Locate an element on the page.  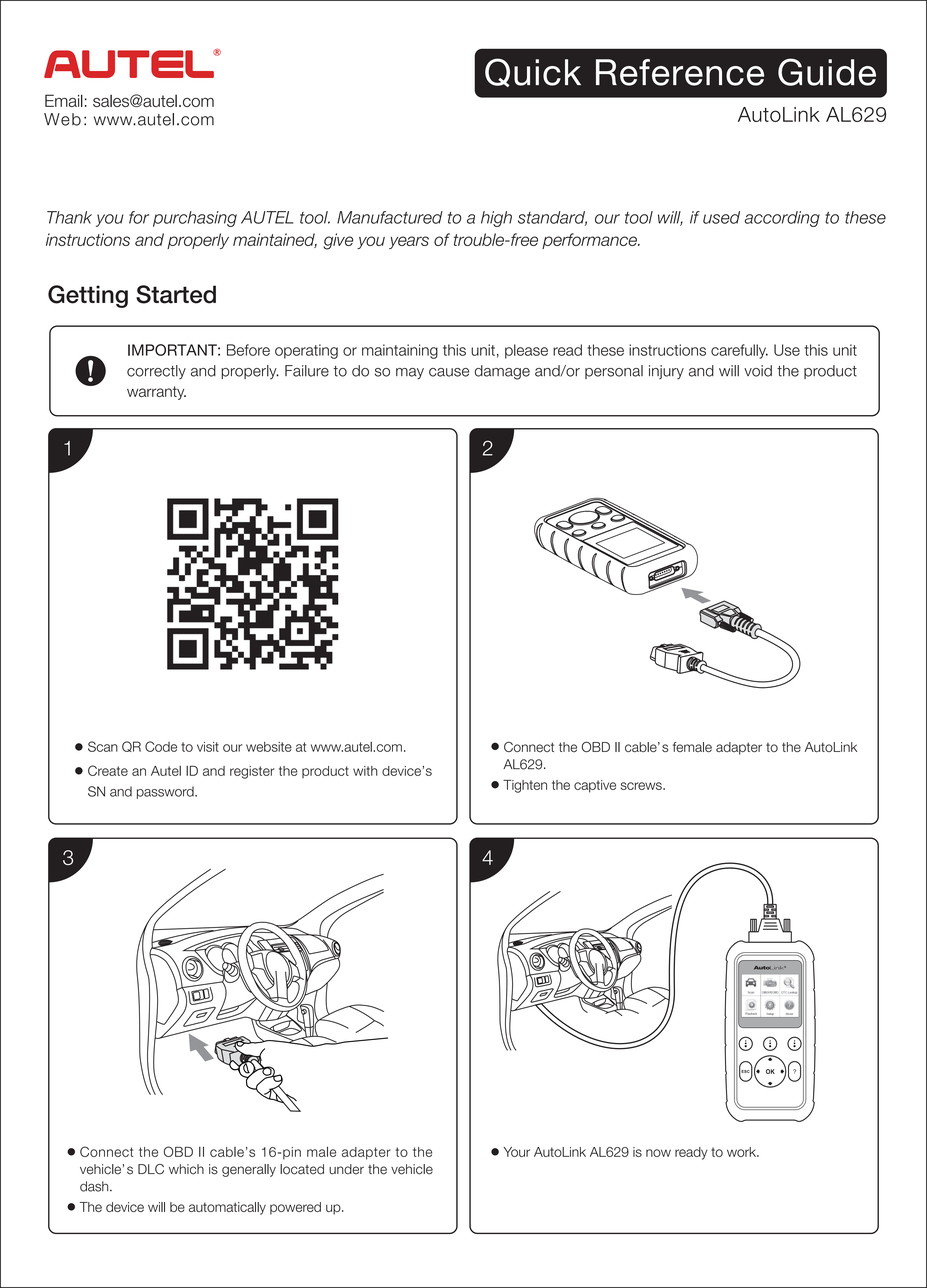
void is located at coordinates (758, 371).
